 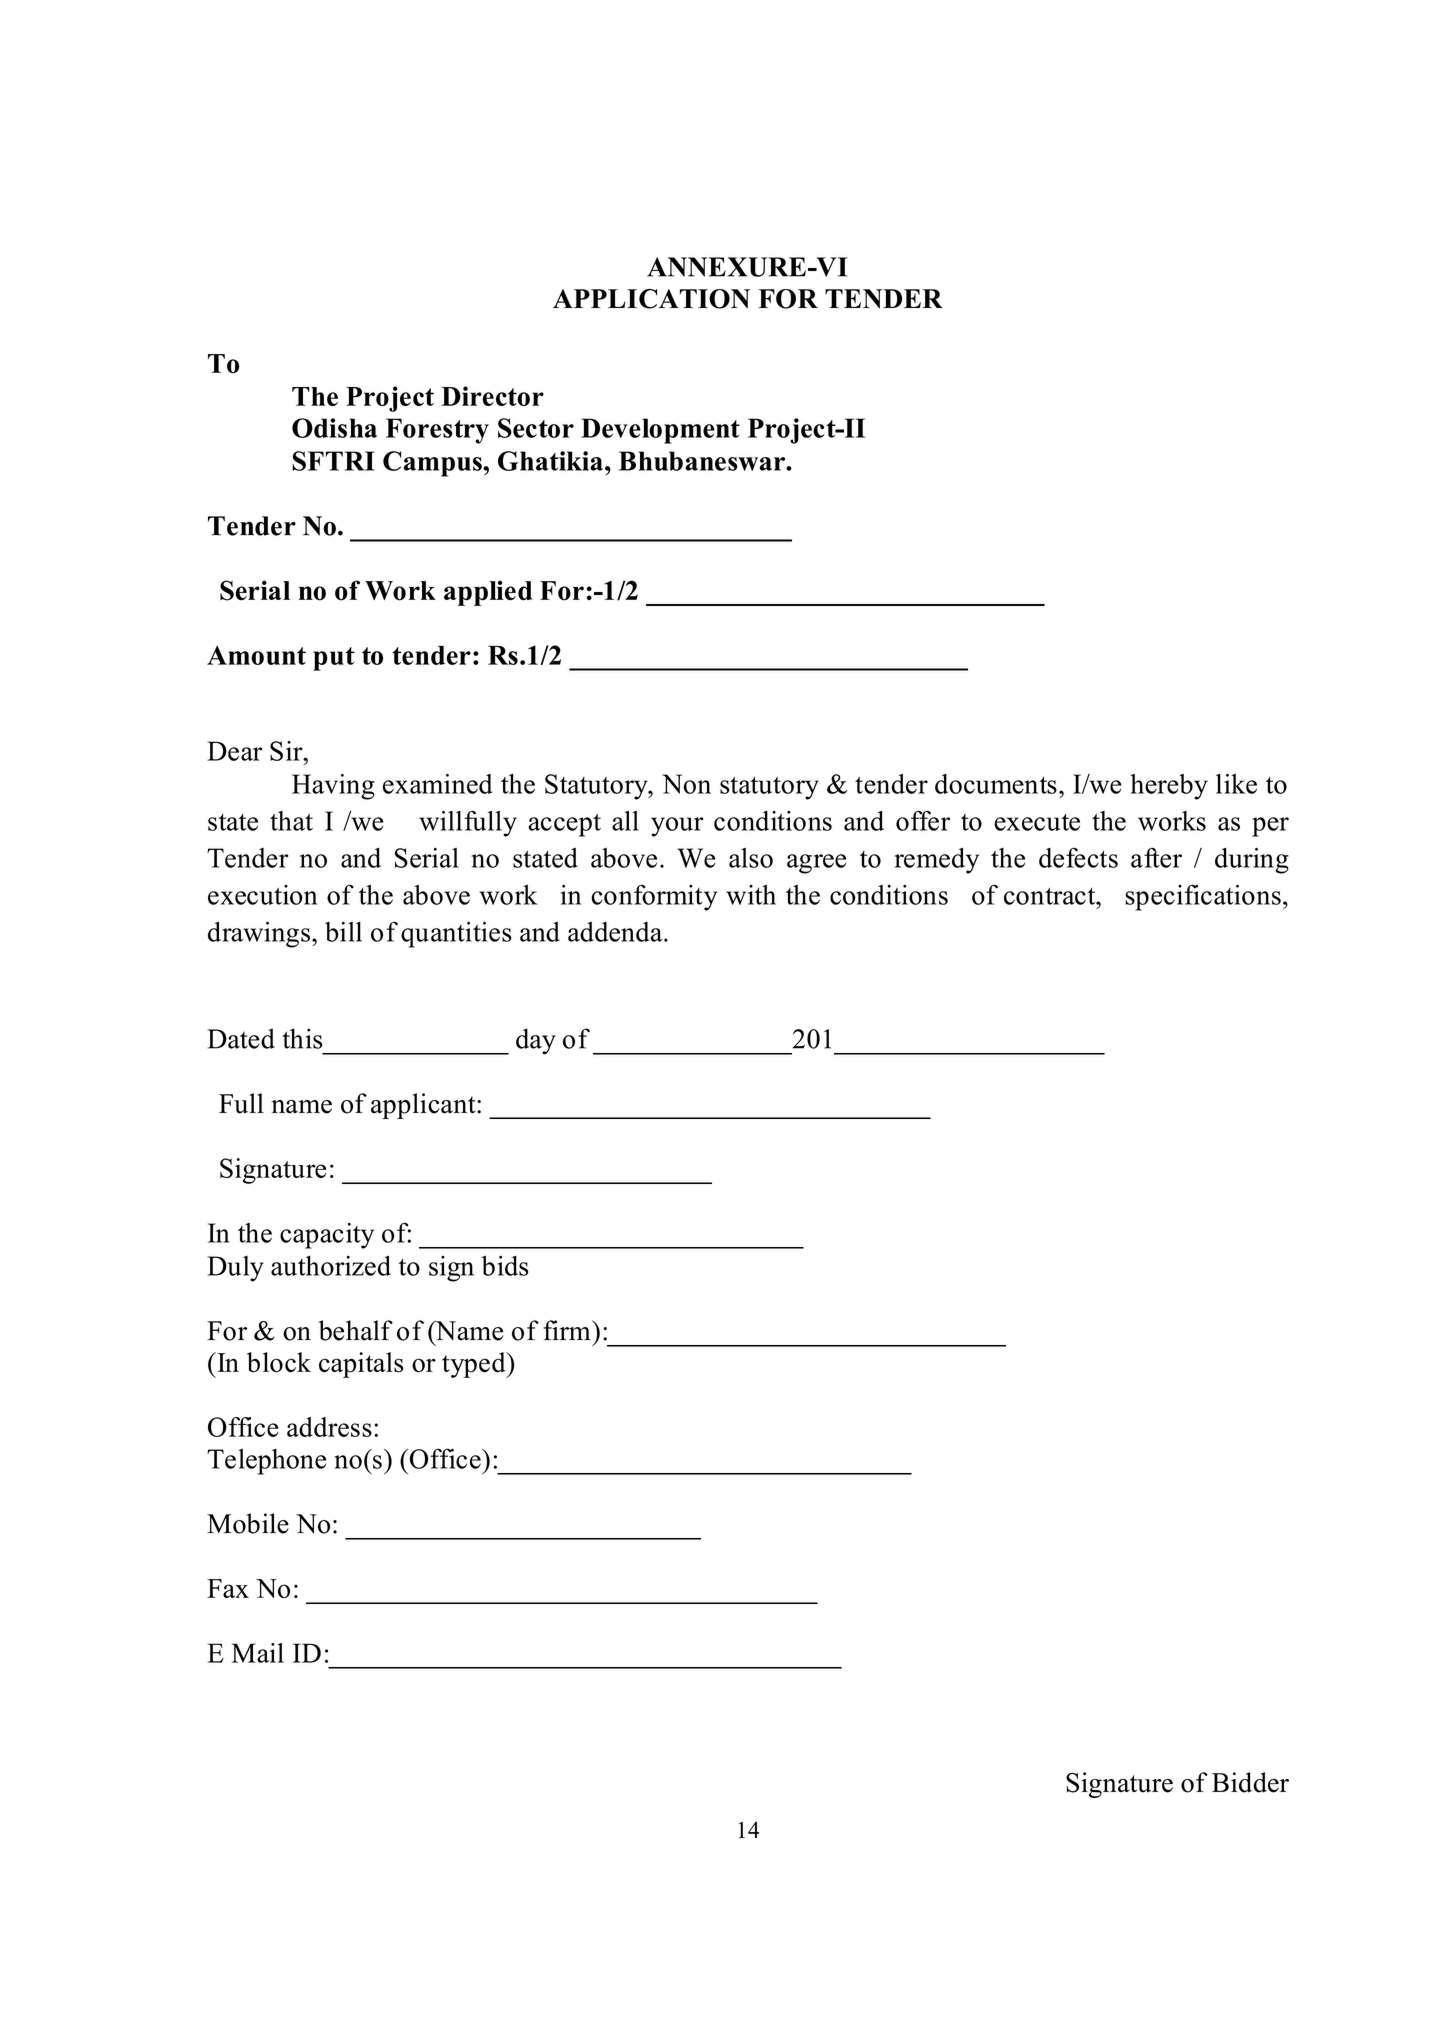 What do you see at coordinates (361, 1365) in the document?
I see `capitals` at bounding box center [361, 1365].
